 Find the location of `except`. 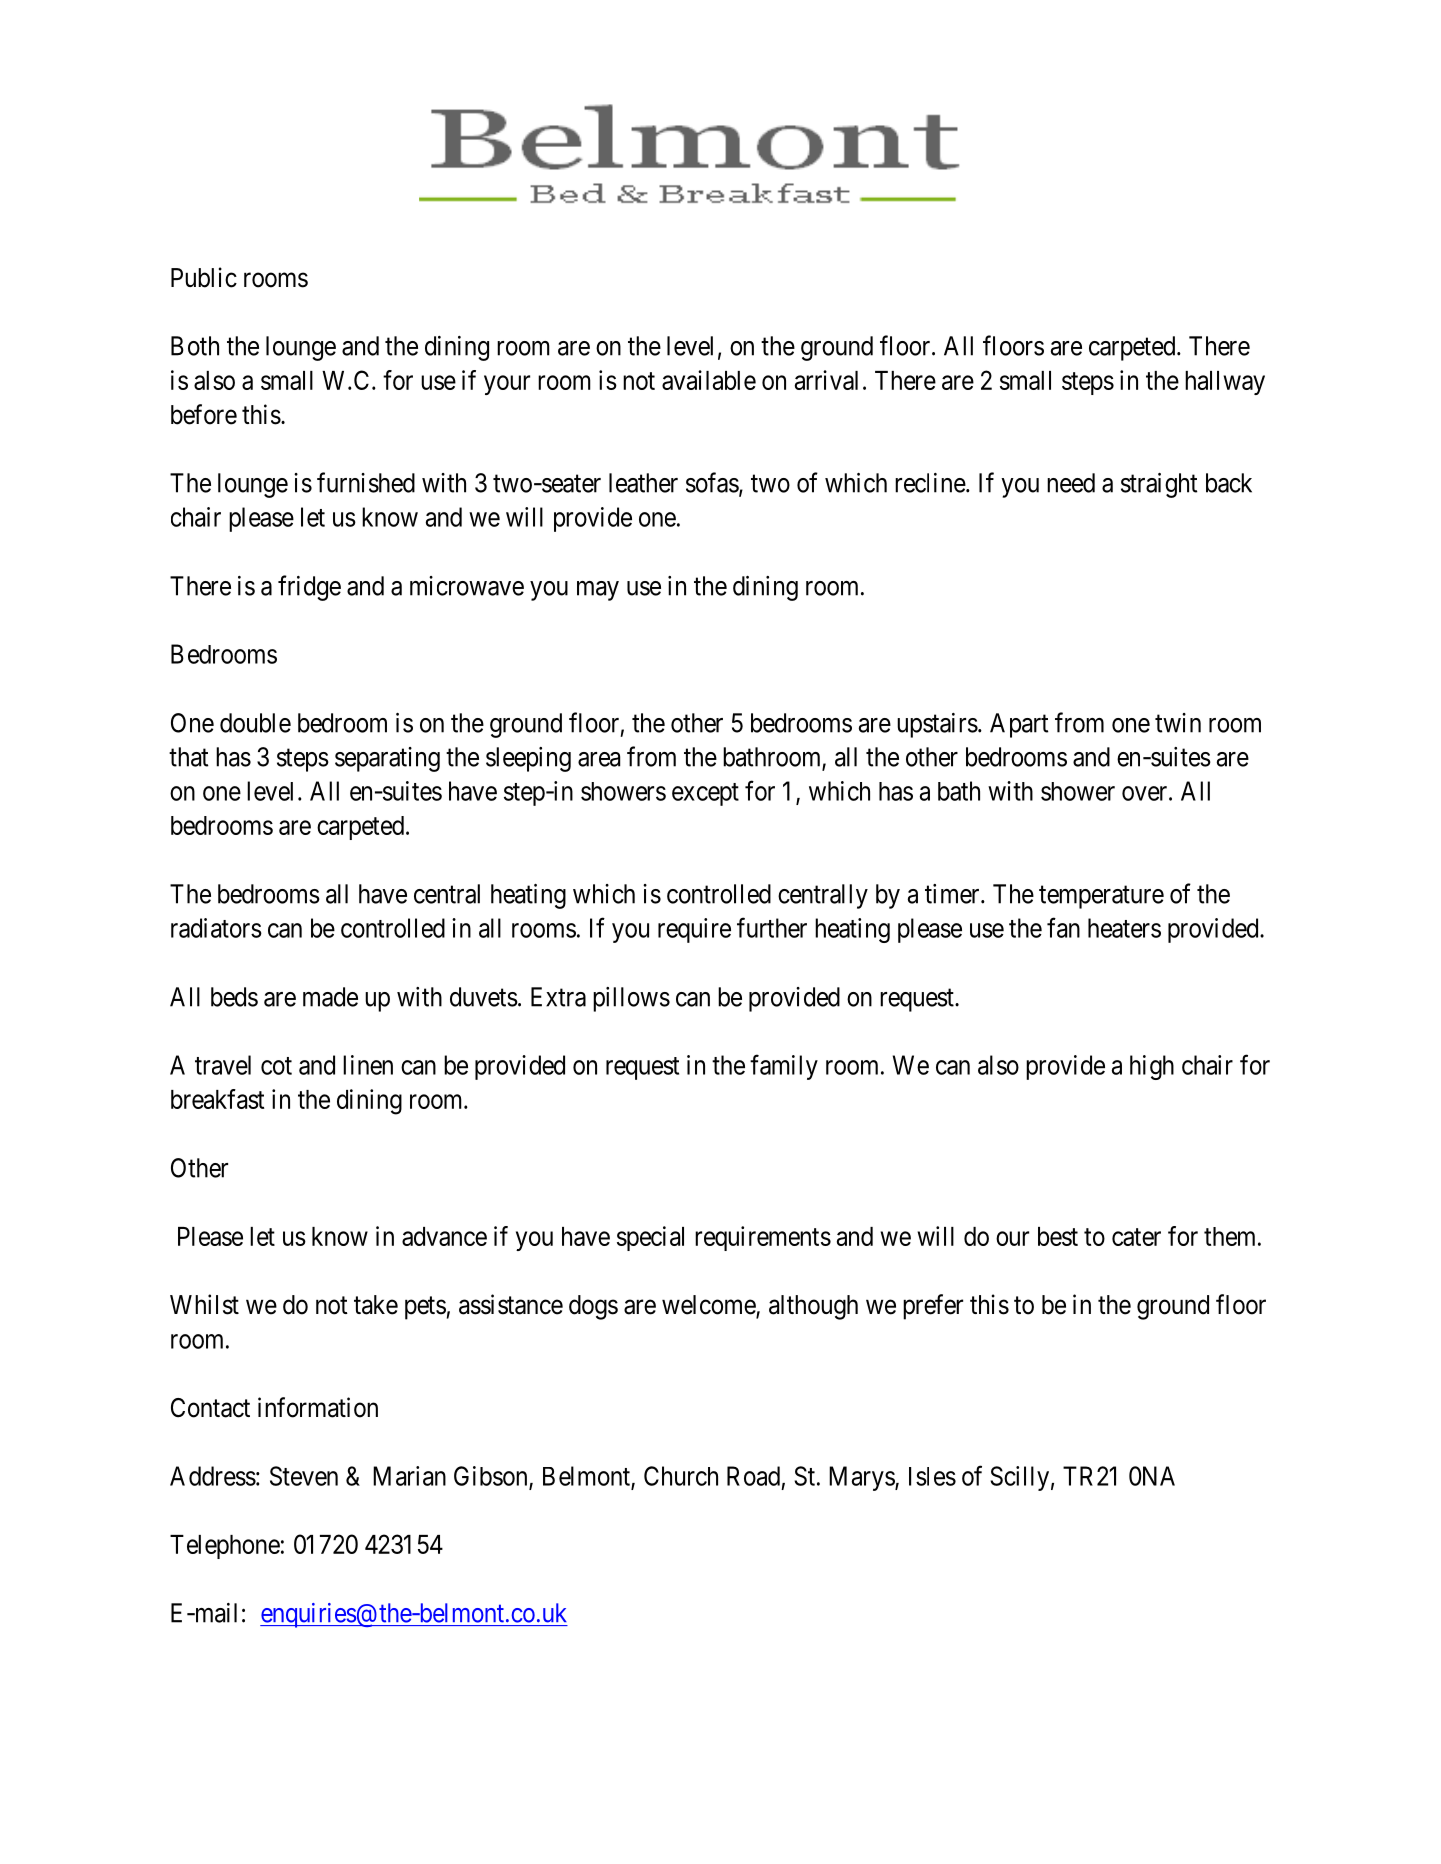

except is located at coordinates (705, 794).
